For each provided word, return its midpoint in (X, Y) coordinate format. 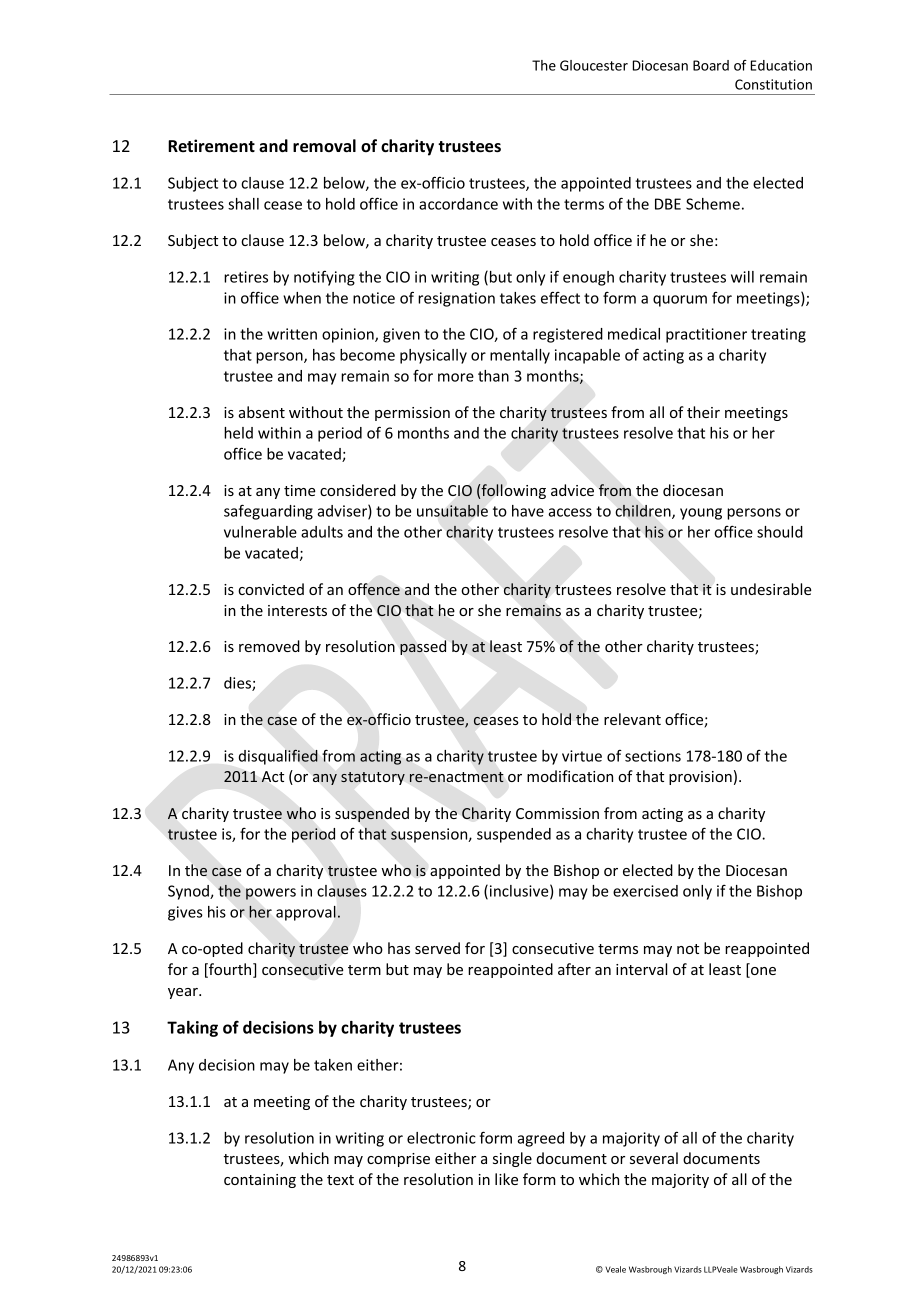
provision (700, 778)
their (703, 412)
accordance (458, 204)
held (238, 433)
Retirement (211, 146)
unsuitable (452, 510)
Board (711, 65)
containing (260, 1181)
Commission (557, 813)
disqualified (278, 757)
